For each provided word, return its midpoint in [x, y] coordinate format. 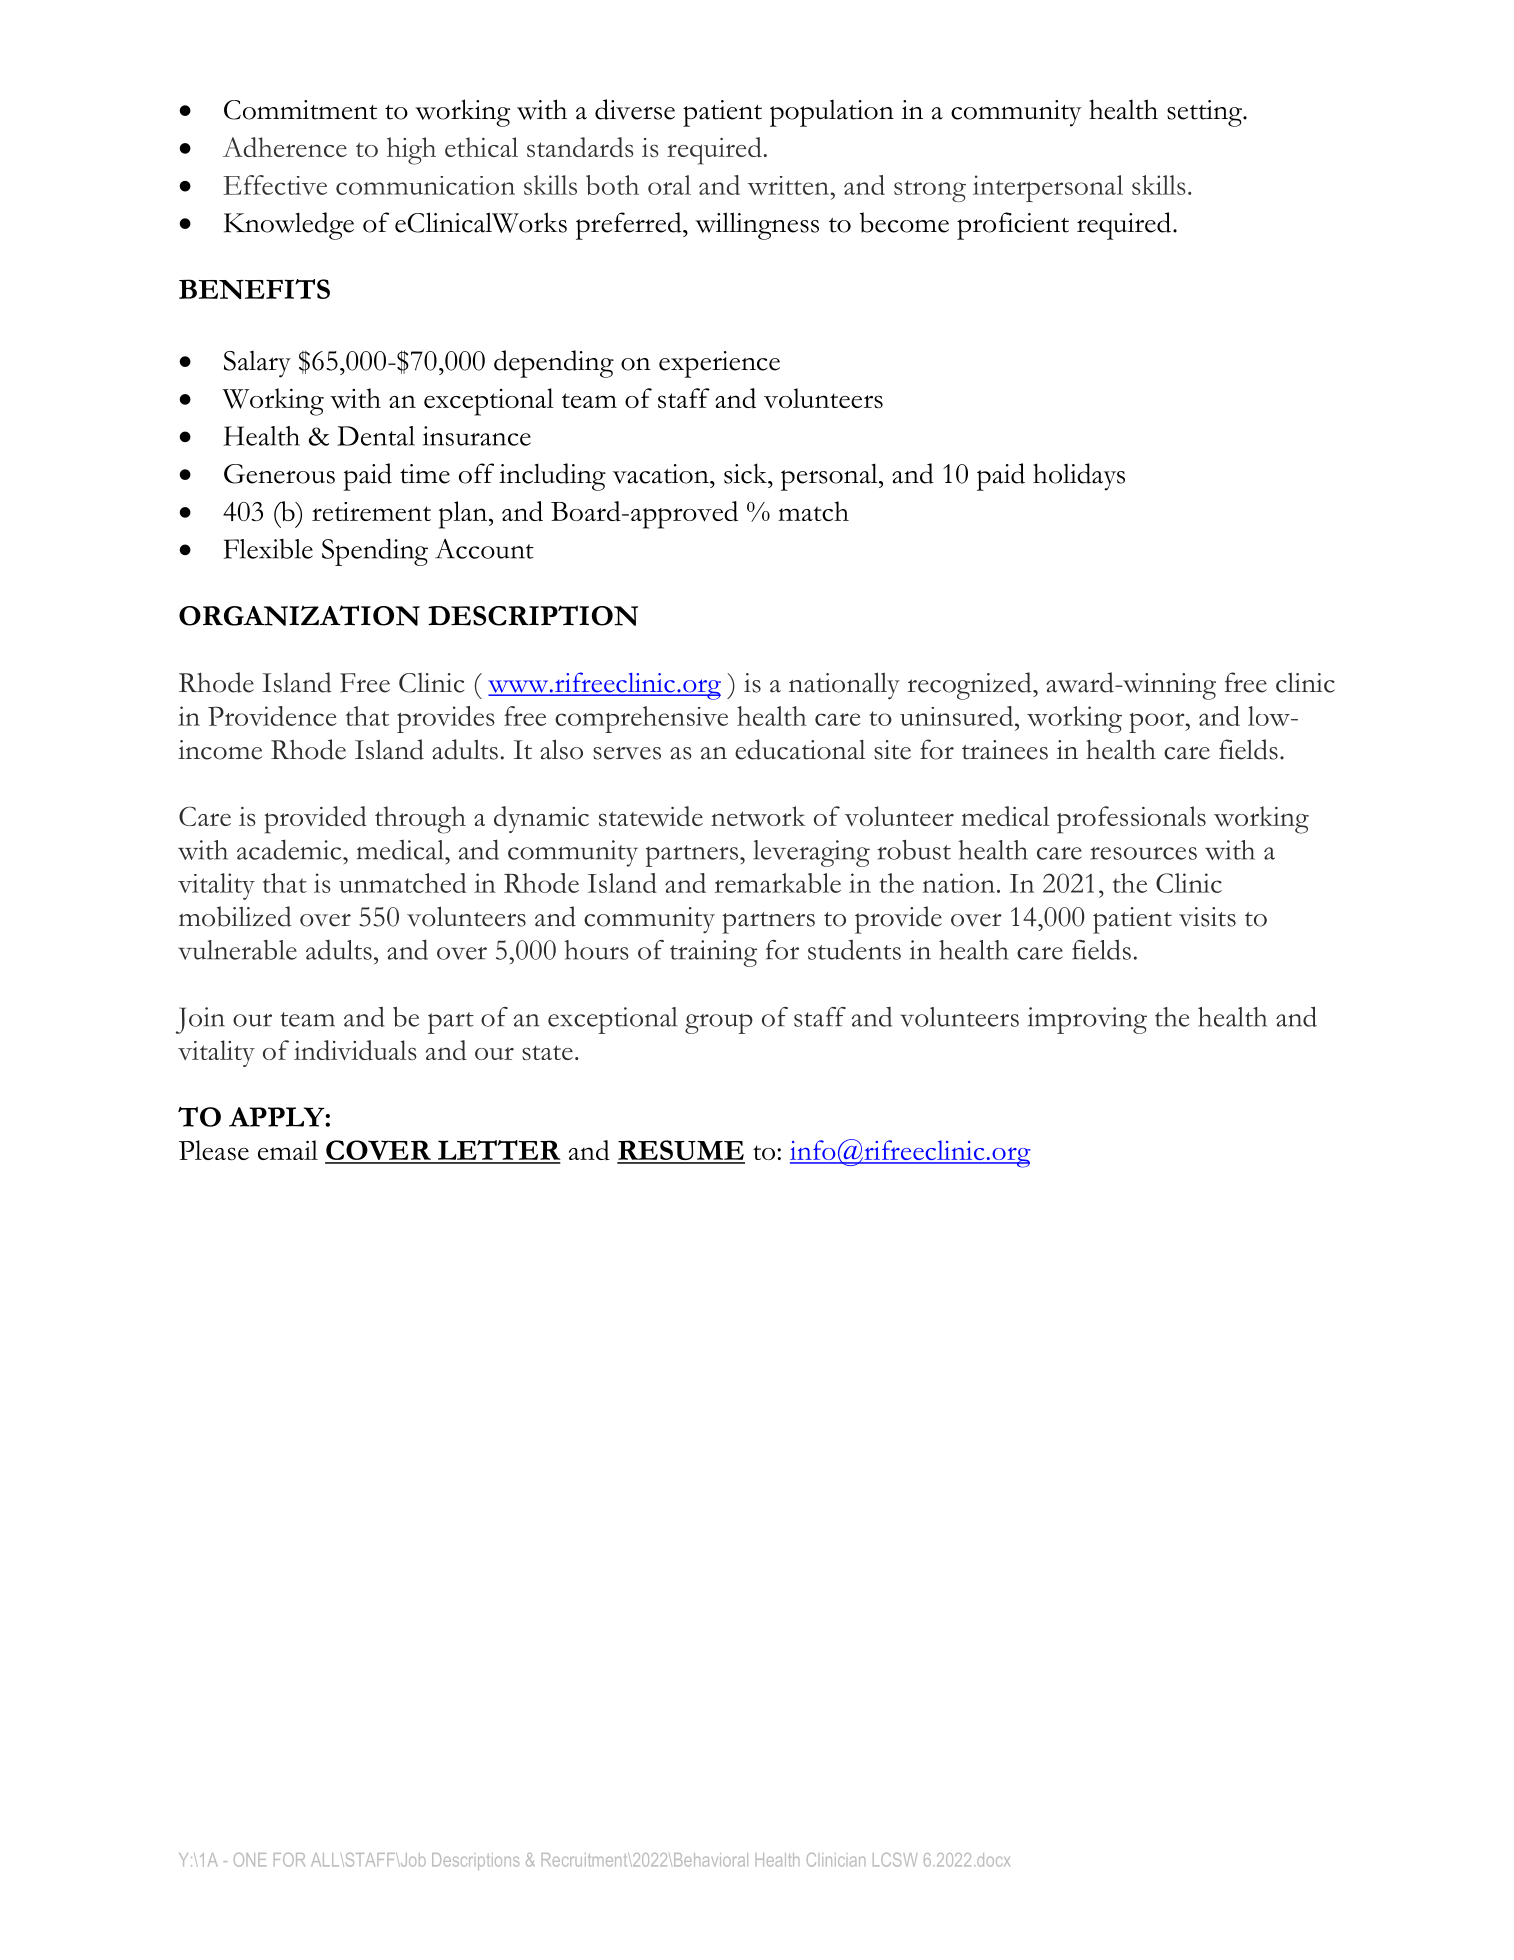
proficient [1013, 226]
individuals [355, 1050]
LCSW [895, 1860]
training [713, 953]
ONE [250, 1860]
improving [1087, 1020]
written [789, 185]
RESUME [681, 1151]
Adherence [285, 147]
